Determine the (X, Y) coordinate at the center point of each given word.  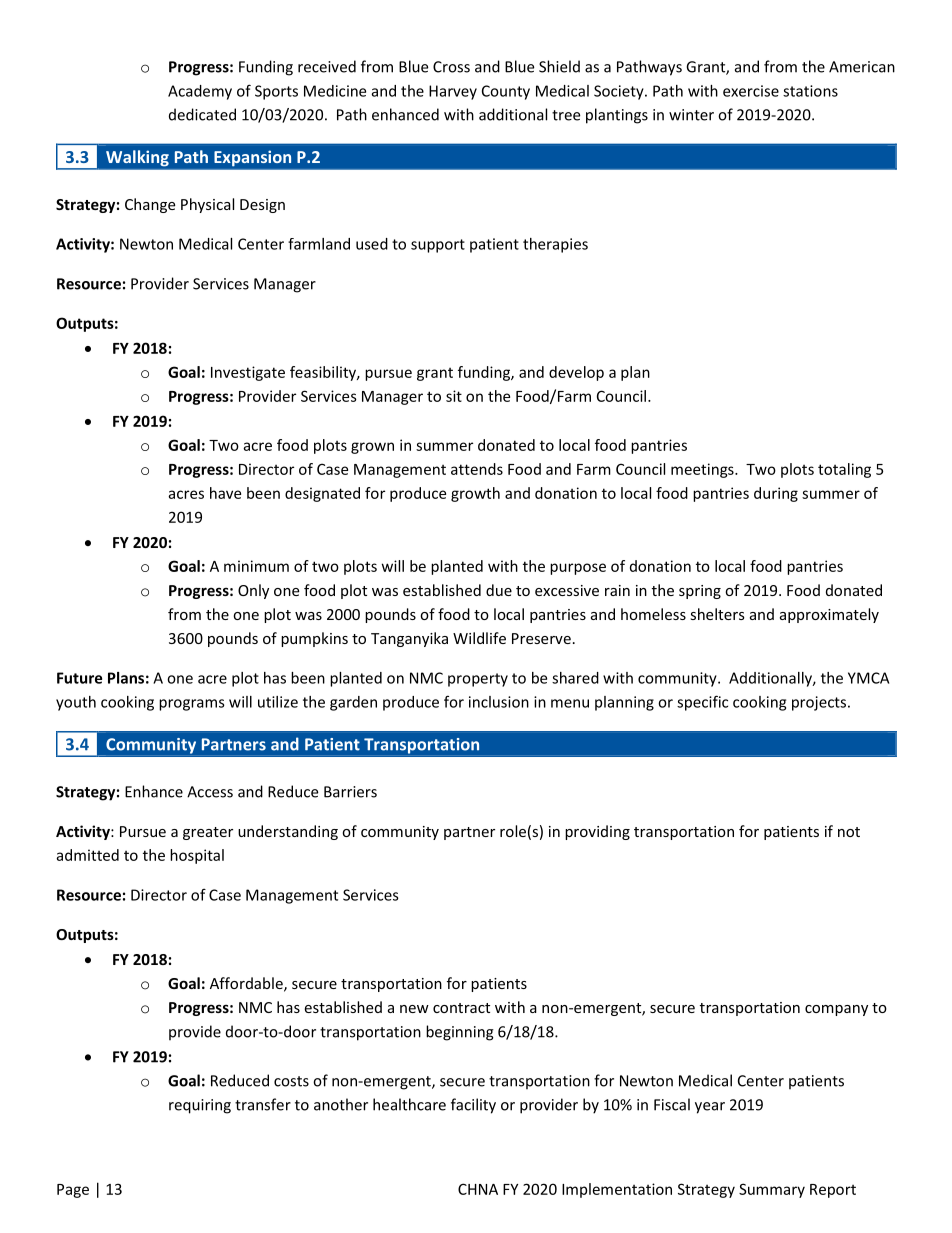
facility (473, 1106)
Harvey (453, 92)
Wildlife (479, 638)
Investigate (248, 373)
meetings (703, 470)
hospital (197, 856)
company (836, 1010)
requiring (200, 1106)
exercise (751, 91)
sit (454, 396)
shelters (717, 614)
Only (253, 591)
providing (597, 832)
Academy (200, 92)
